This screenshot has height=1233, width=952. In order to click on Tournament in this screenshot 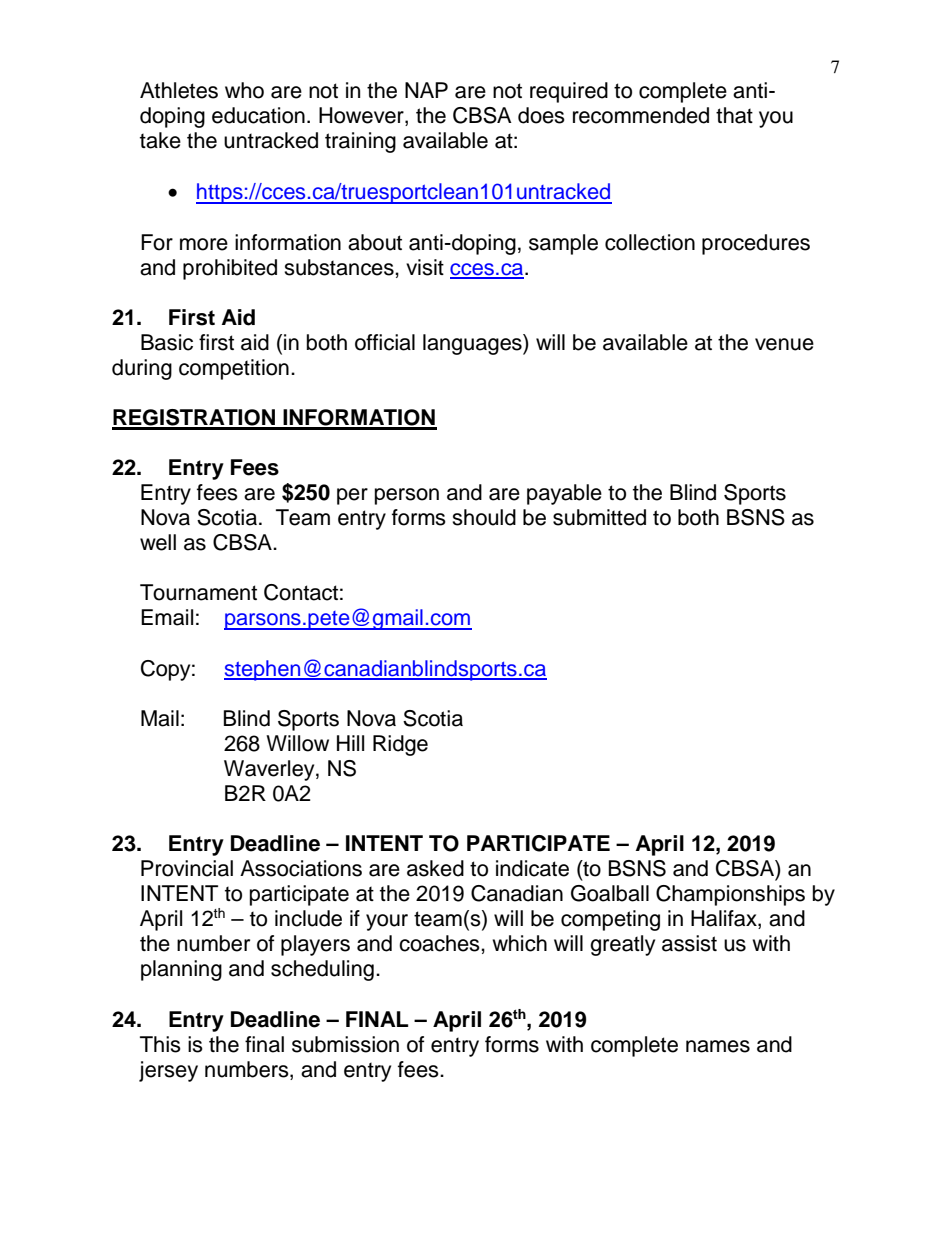, I will do `click(198, 592)`.
